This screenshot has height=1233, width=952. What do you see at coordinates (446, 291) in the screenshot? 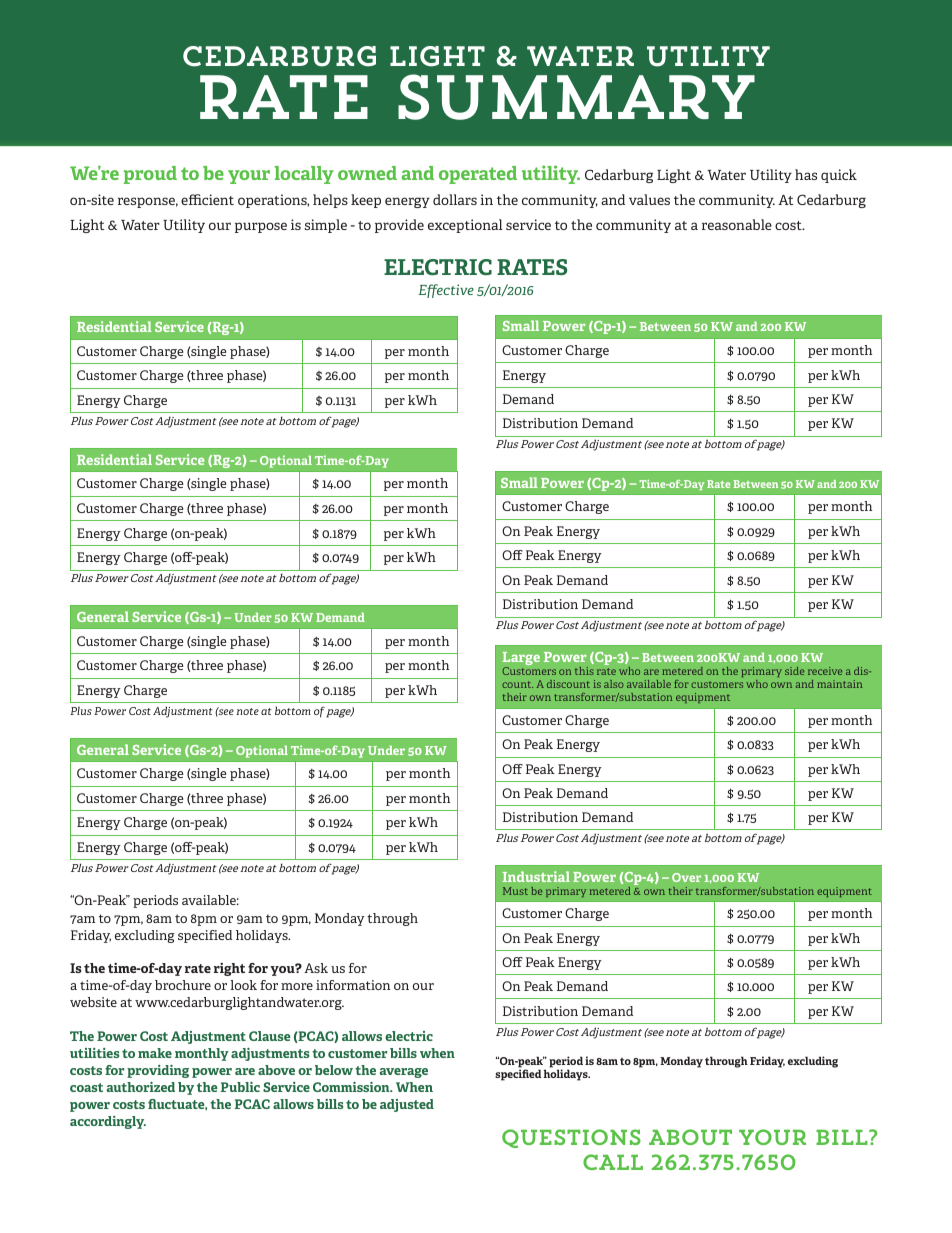
I see `Effective` at bounding box center [446, 291].
